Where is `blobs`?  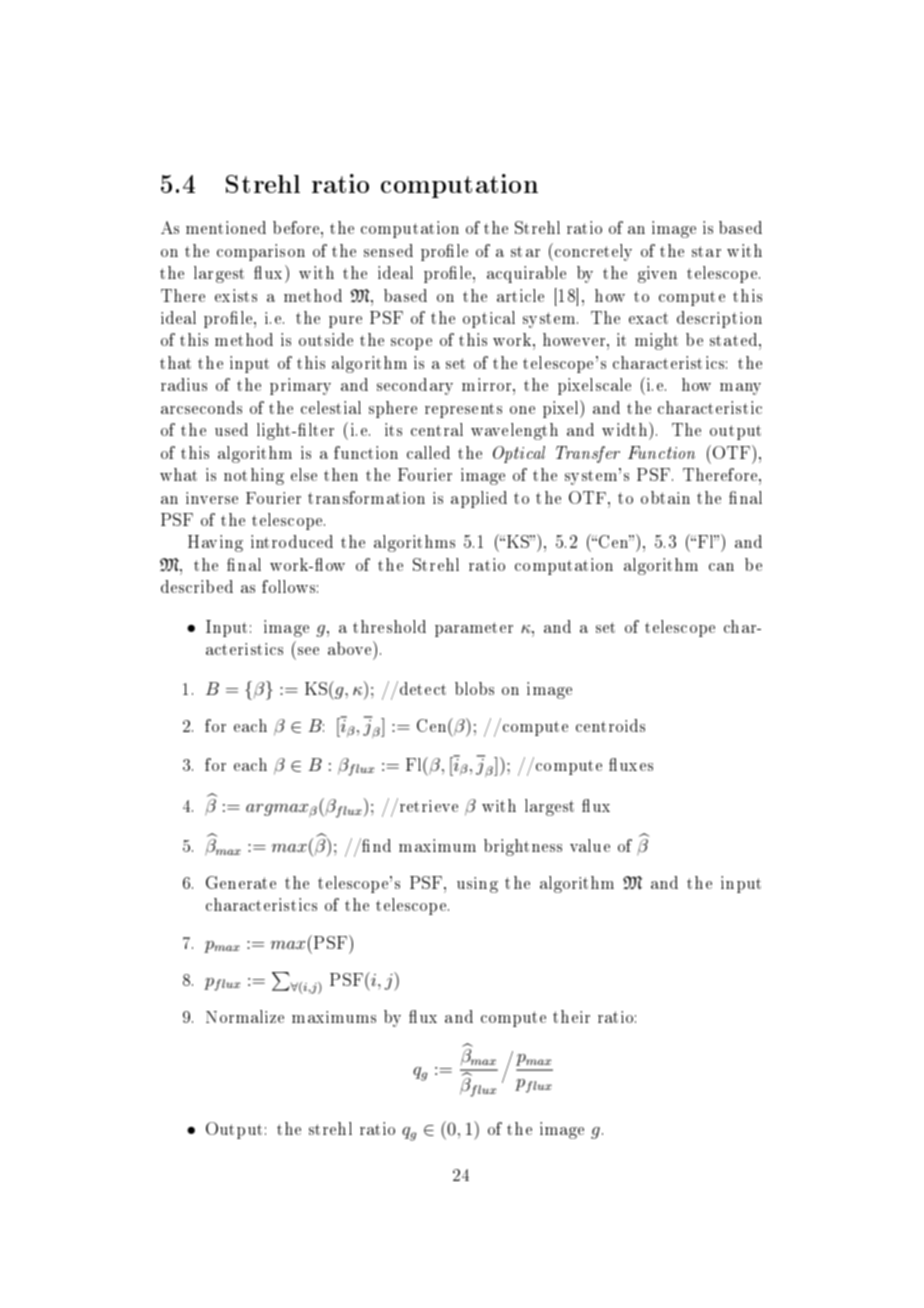 blobs is located at coordinates (474, 688).
